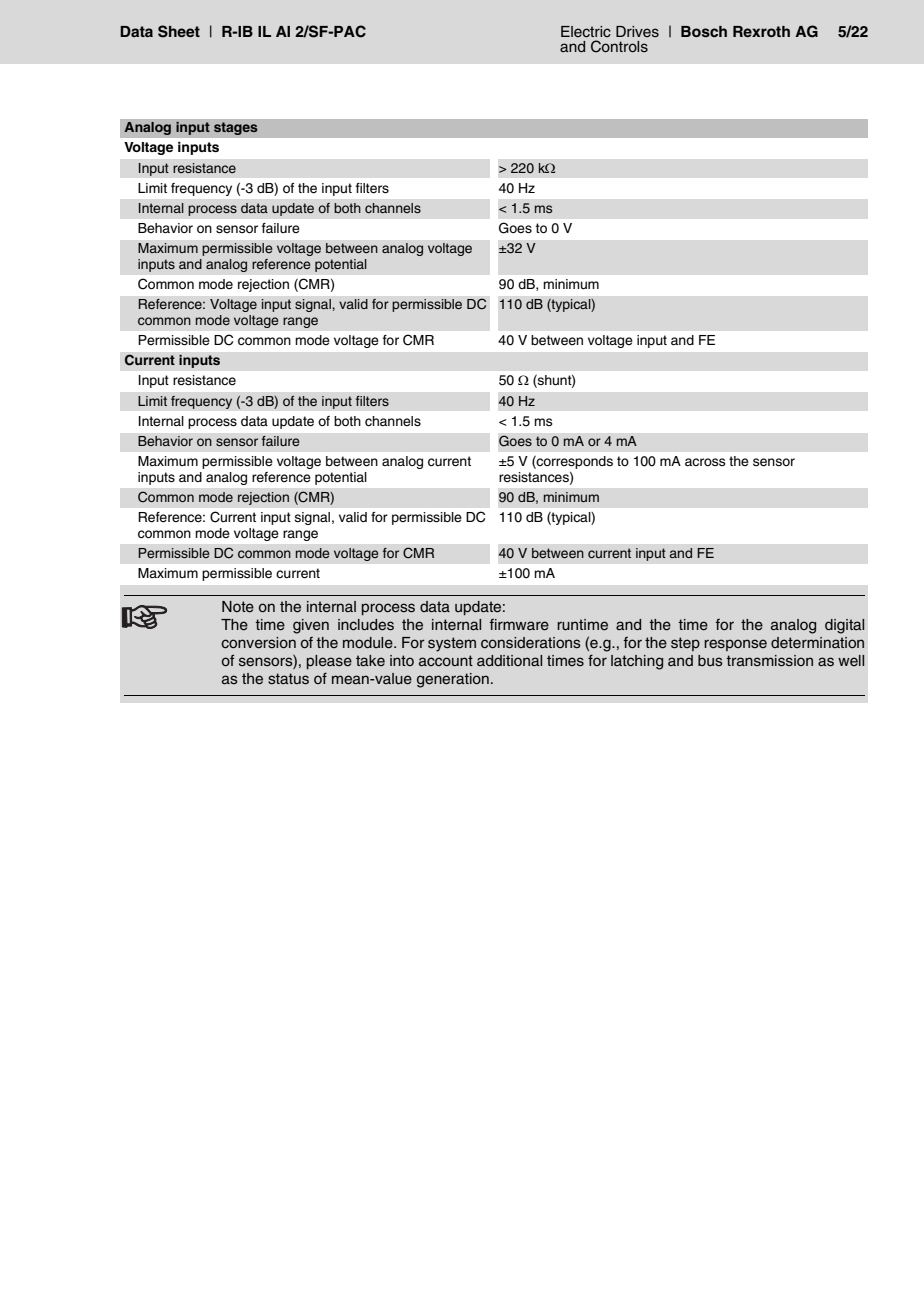  What do you see at coordinates (238, 607) in the screenshot?
I see `Note` at bounding box center [238, 607].
